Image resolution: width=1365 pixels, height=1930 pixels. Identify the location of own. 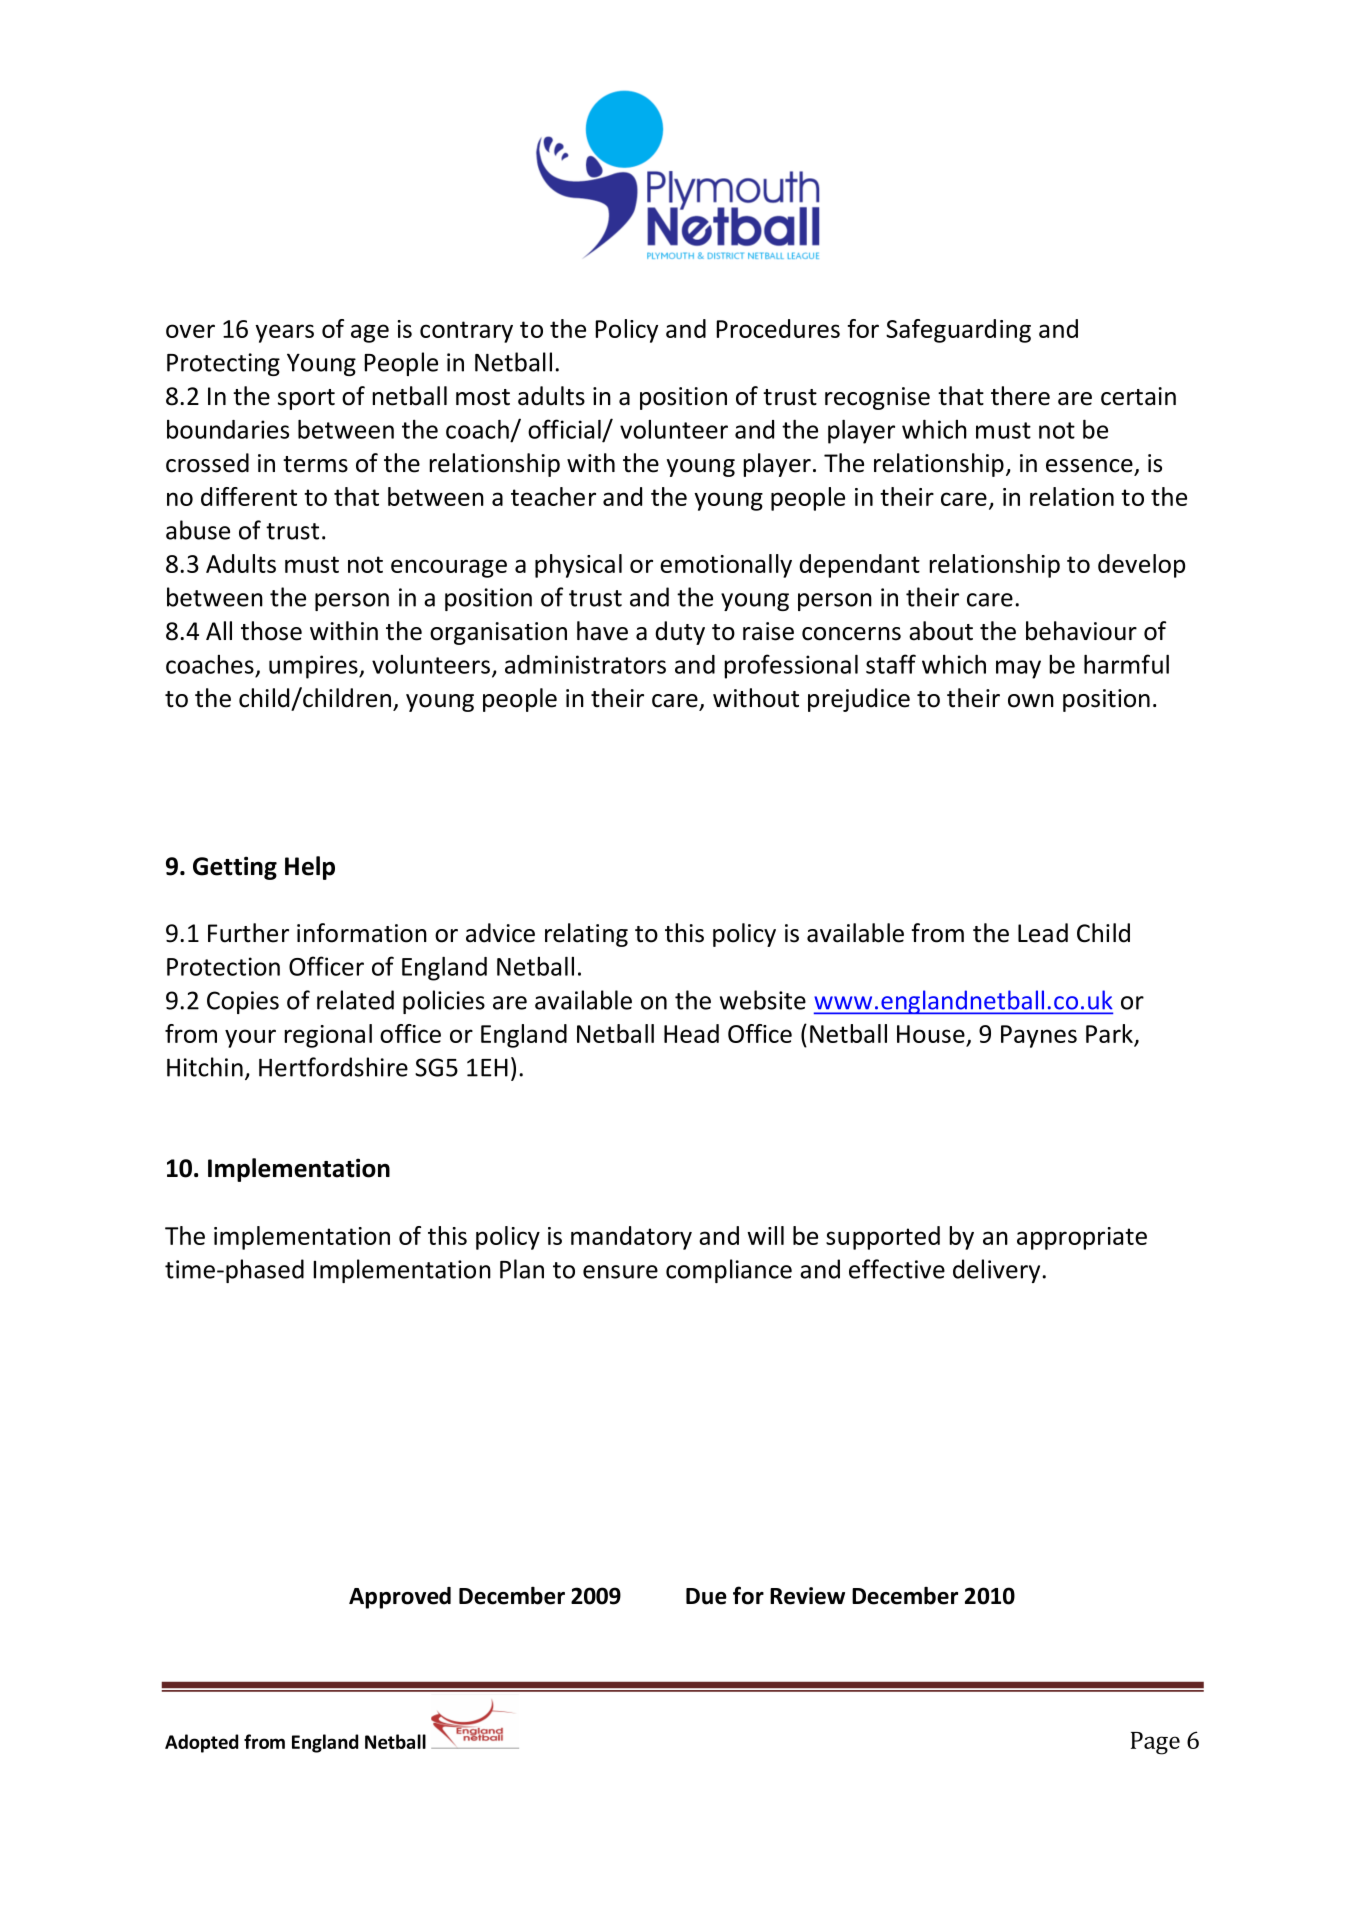
(1031, 701).
